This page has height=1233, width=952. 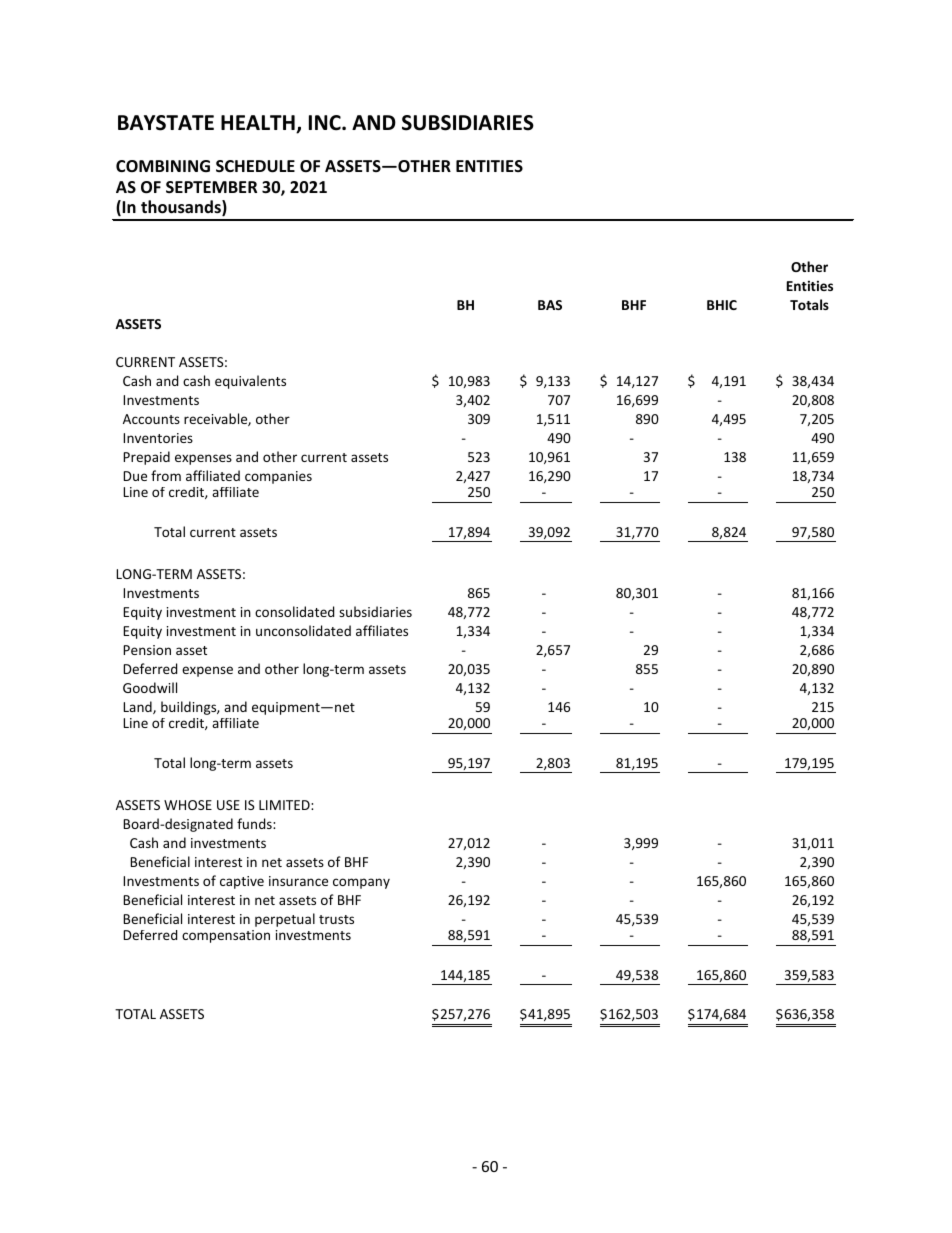 What do you see at coordinates (361, 883) in the page?
I see `company` at bounding box center [361, 883].
